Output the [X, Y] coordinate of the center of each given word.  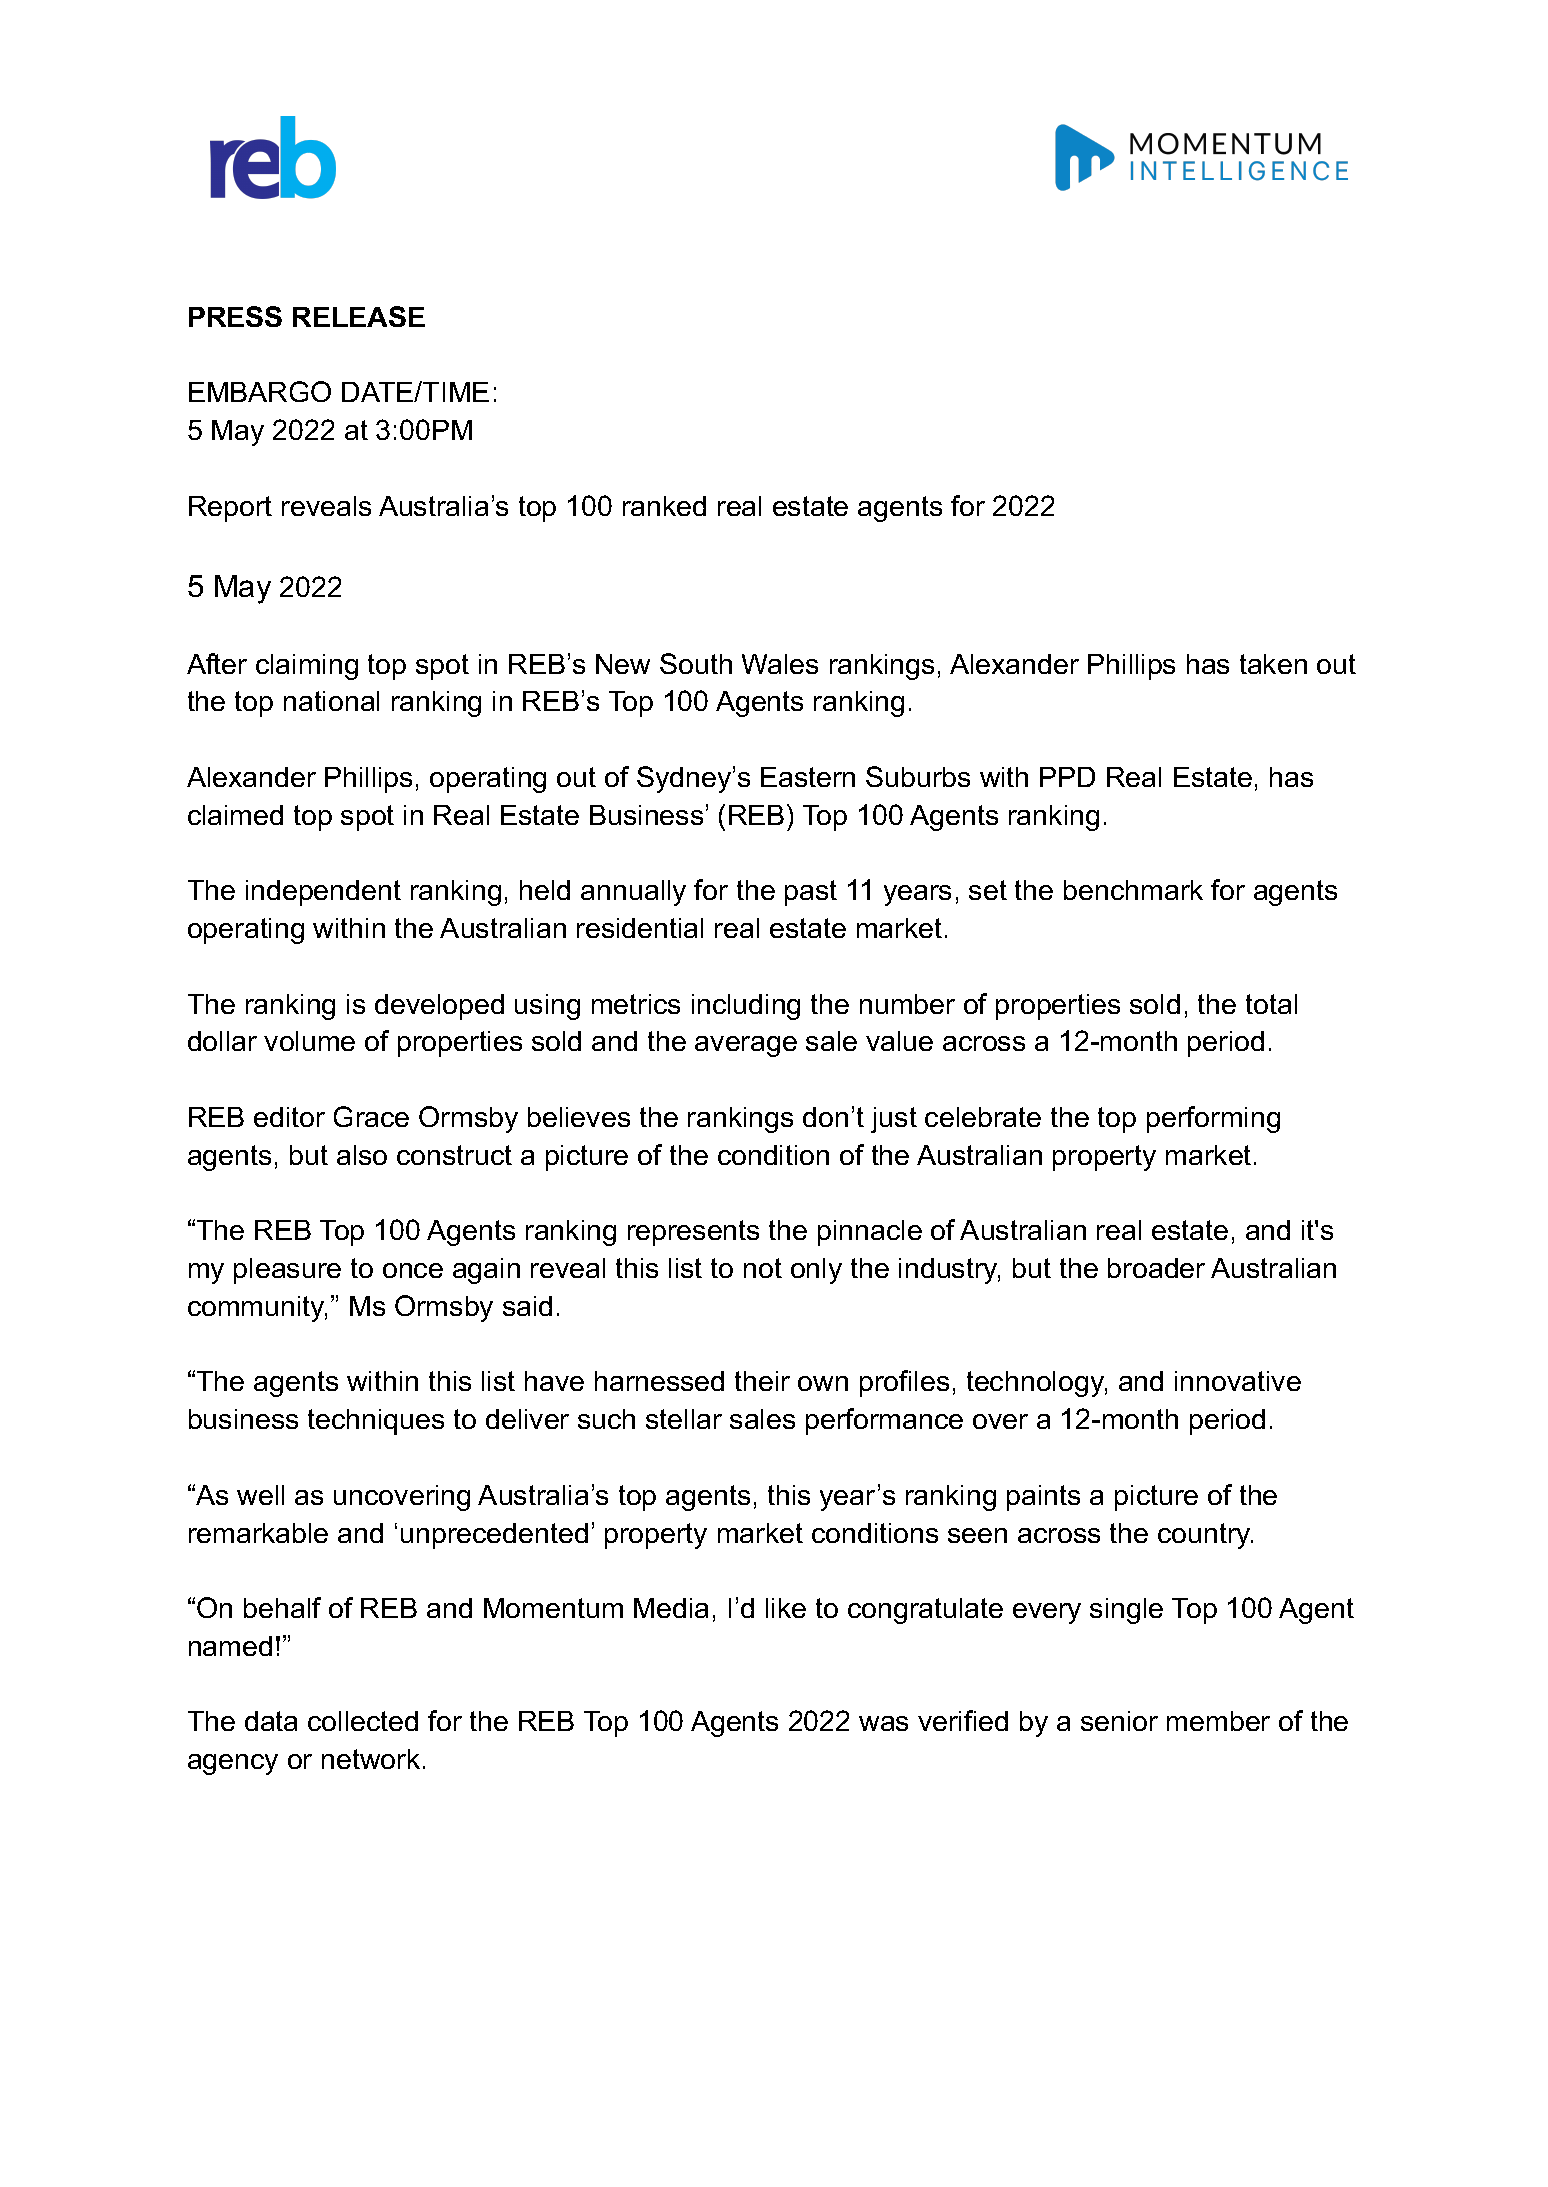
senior [1119, 1721]
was [883, 1723]
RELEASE [359, 316]
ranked [664, 506]
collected [363, 1721]
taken [1273, 664]
